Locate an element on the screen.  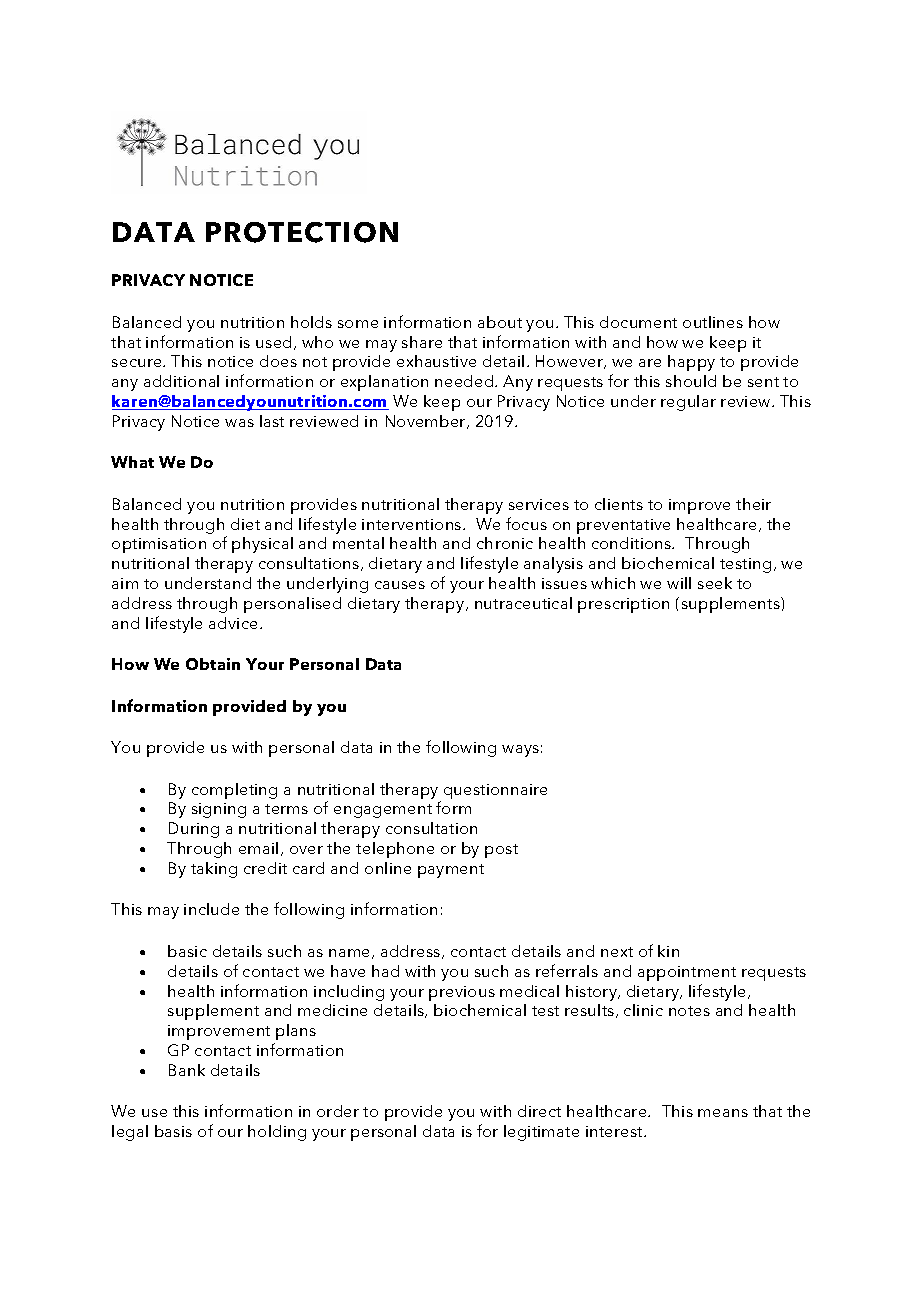
interventions is located at coordinates (413, 524).
